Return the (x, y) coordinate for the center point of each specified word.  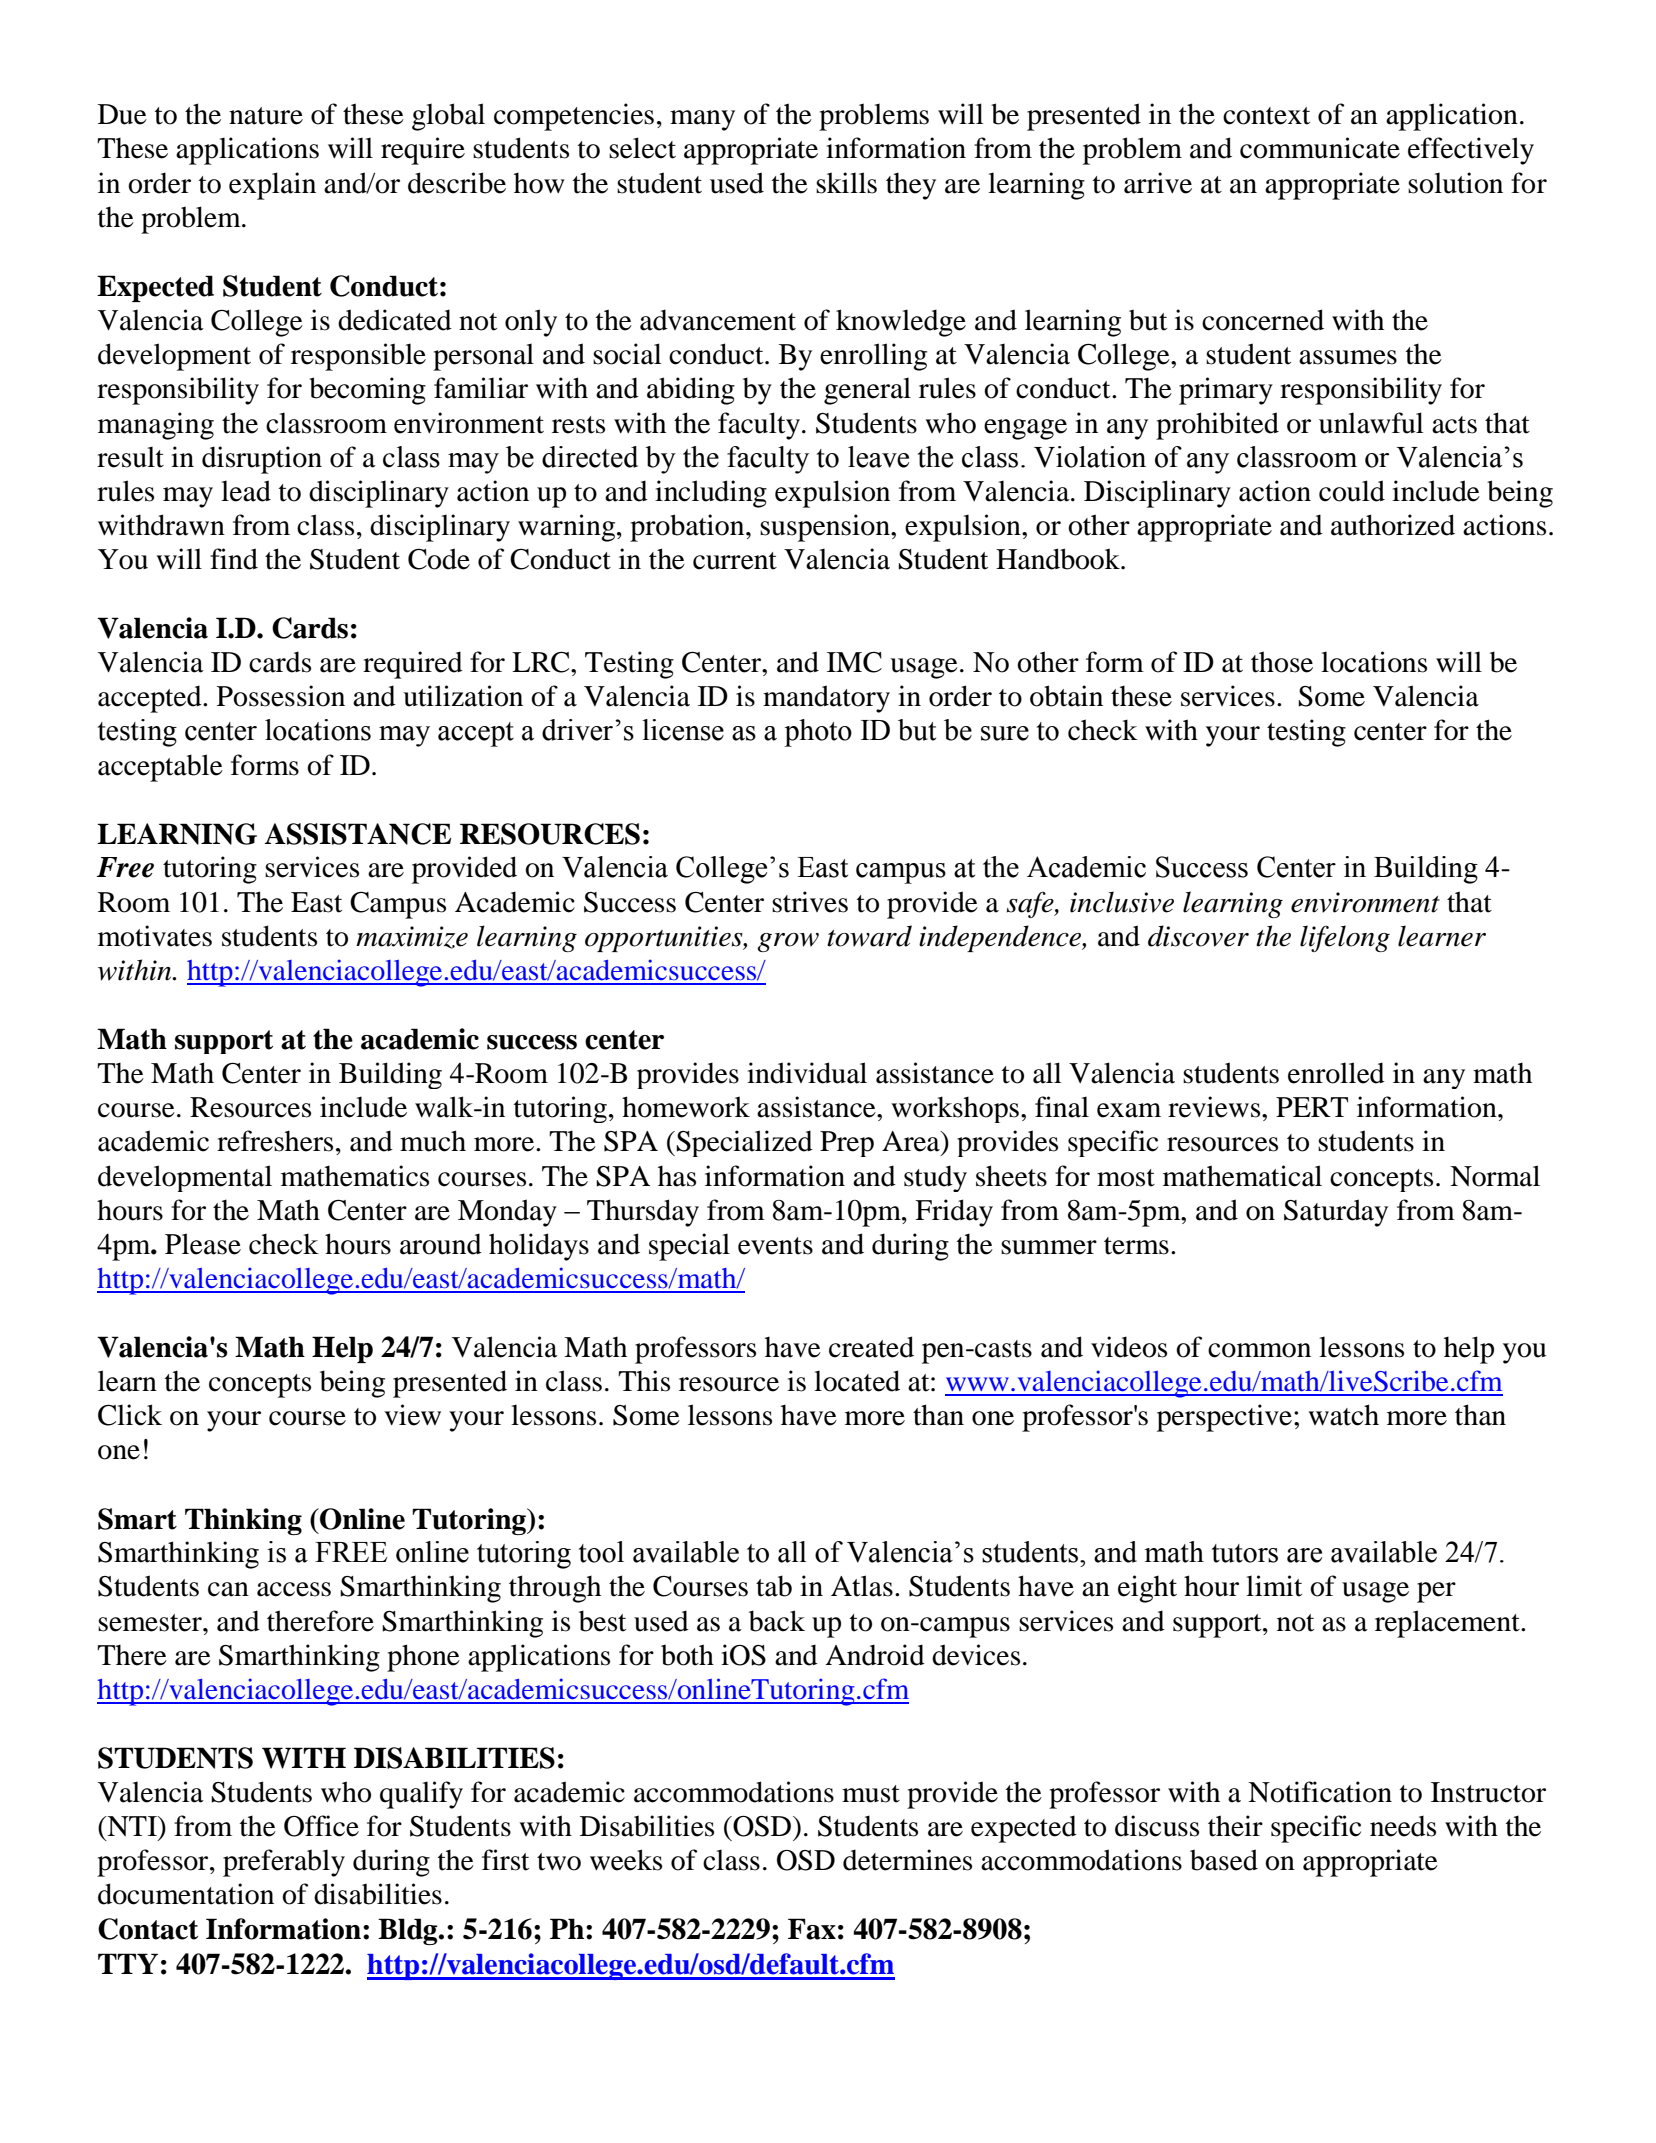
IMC (854, 662)
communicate (1320, 148)
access (294, 1589)
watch (1343, 1415)
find (234, 559)
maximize (412, 937)
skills (846, 183)
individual (807, 1073)
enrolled (1336, 1073)
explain (272, 186)
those (1282, 662)
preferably (284, 1863)
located (857, 1381)
